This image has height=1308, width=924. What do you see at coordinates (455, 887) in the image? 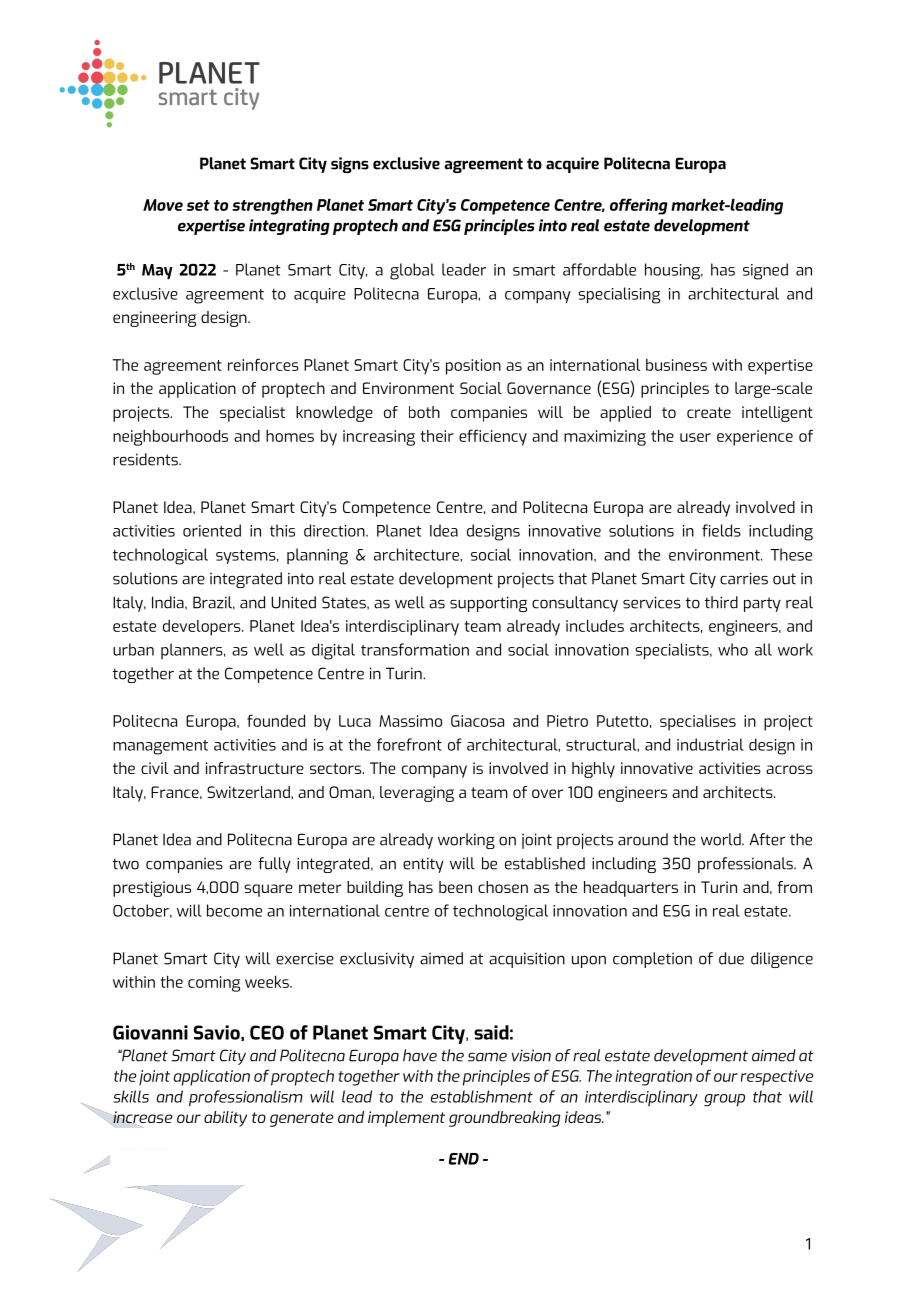
I see `been` at bounding box center [455, 887].
